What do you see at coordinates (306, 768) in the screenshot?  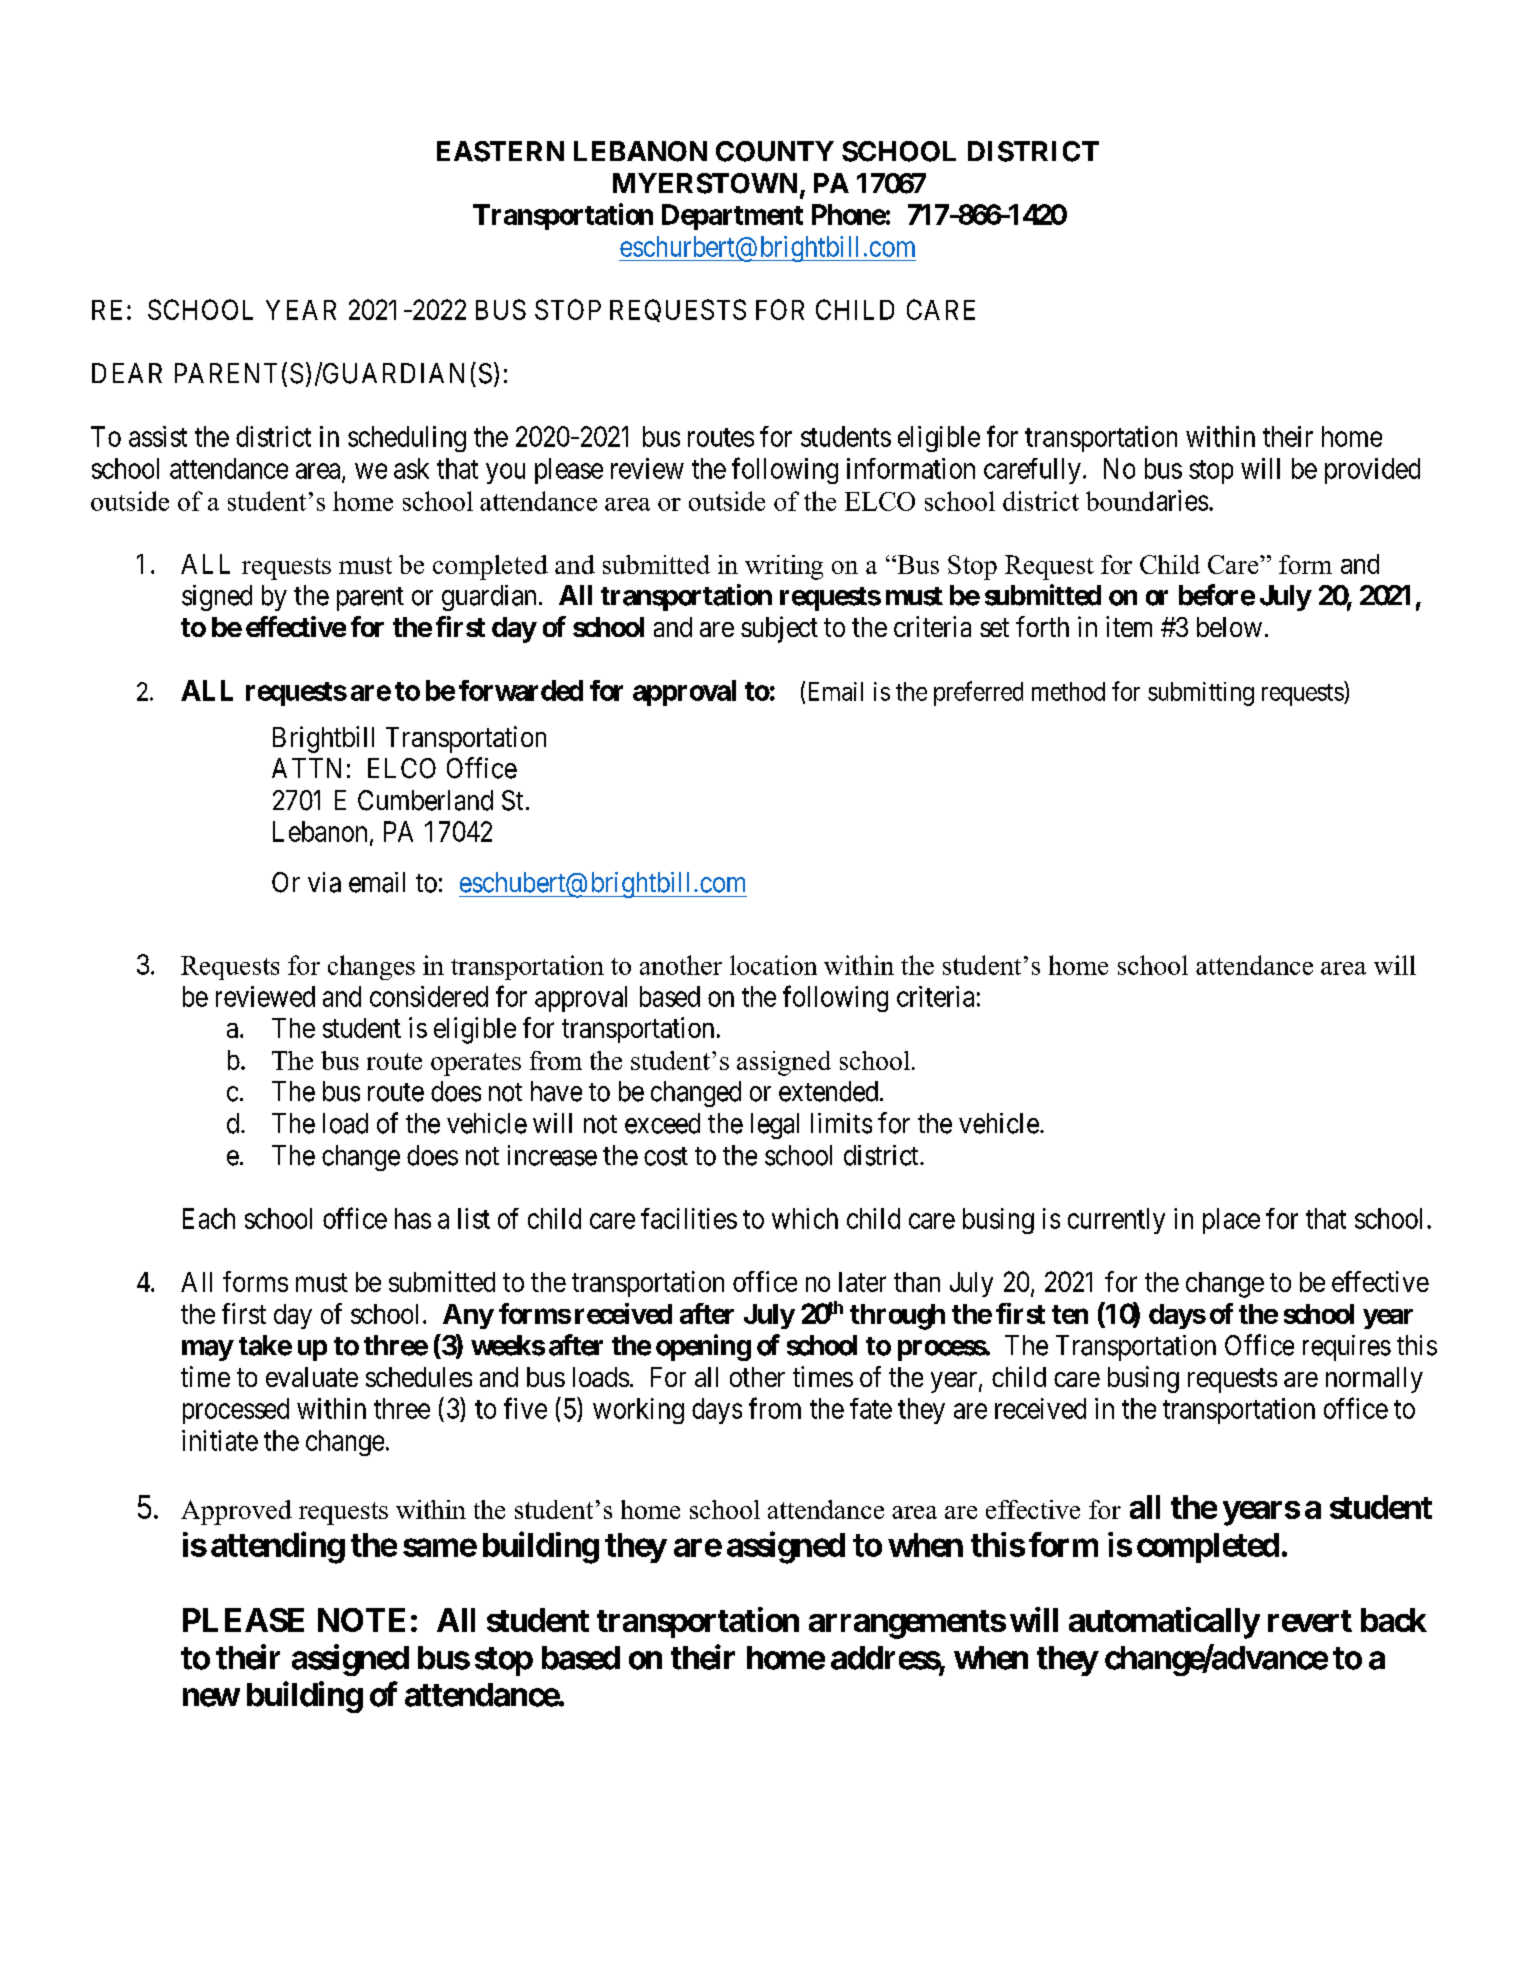 I see `ATTN` at bounding box center [306, 768].
